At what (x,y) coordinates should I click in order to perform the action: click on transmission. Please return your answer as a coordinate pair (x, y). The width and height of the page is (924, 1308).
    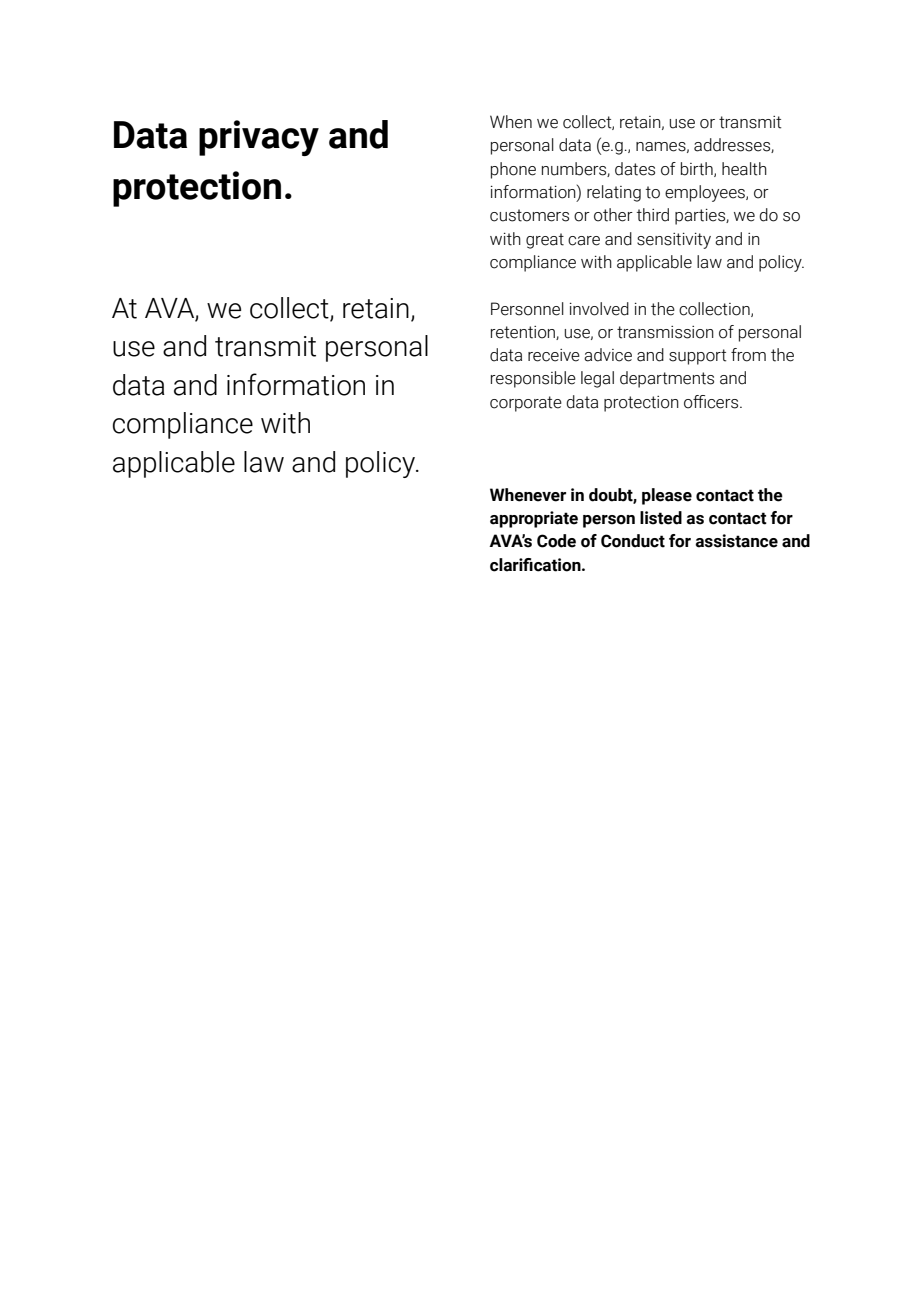
    Looking at the image, I should click on (665, 332).
